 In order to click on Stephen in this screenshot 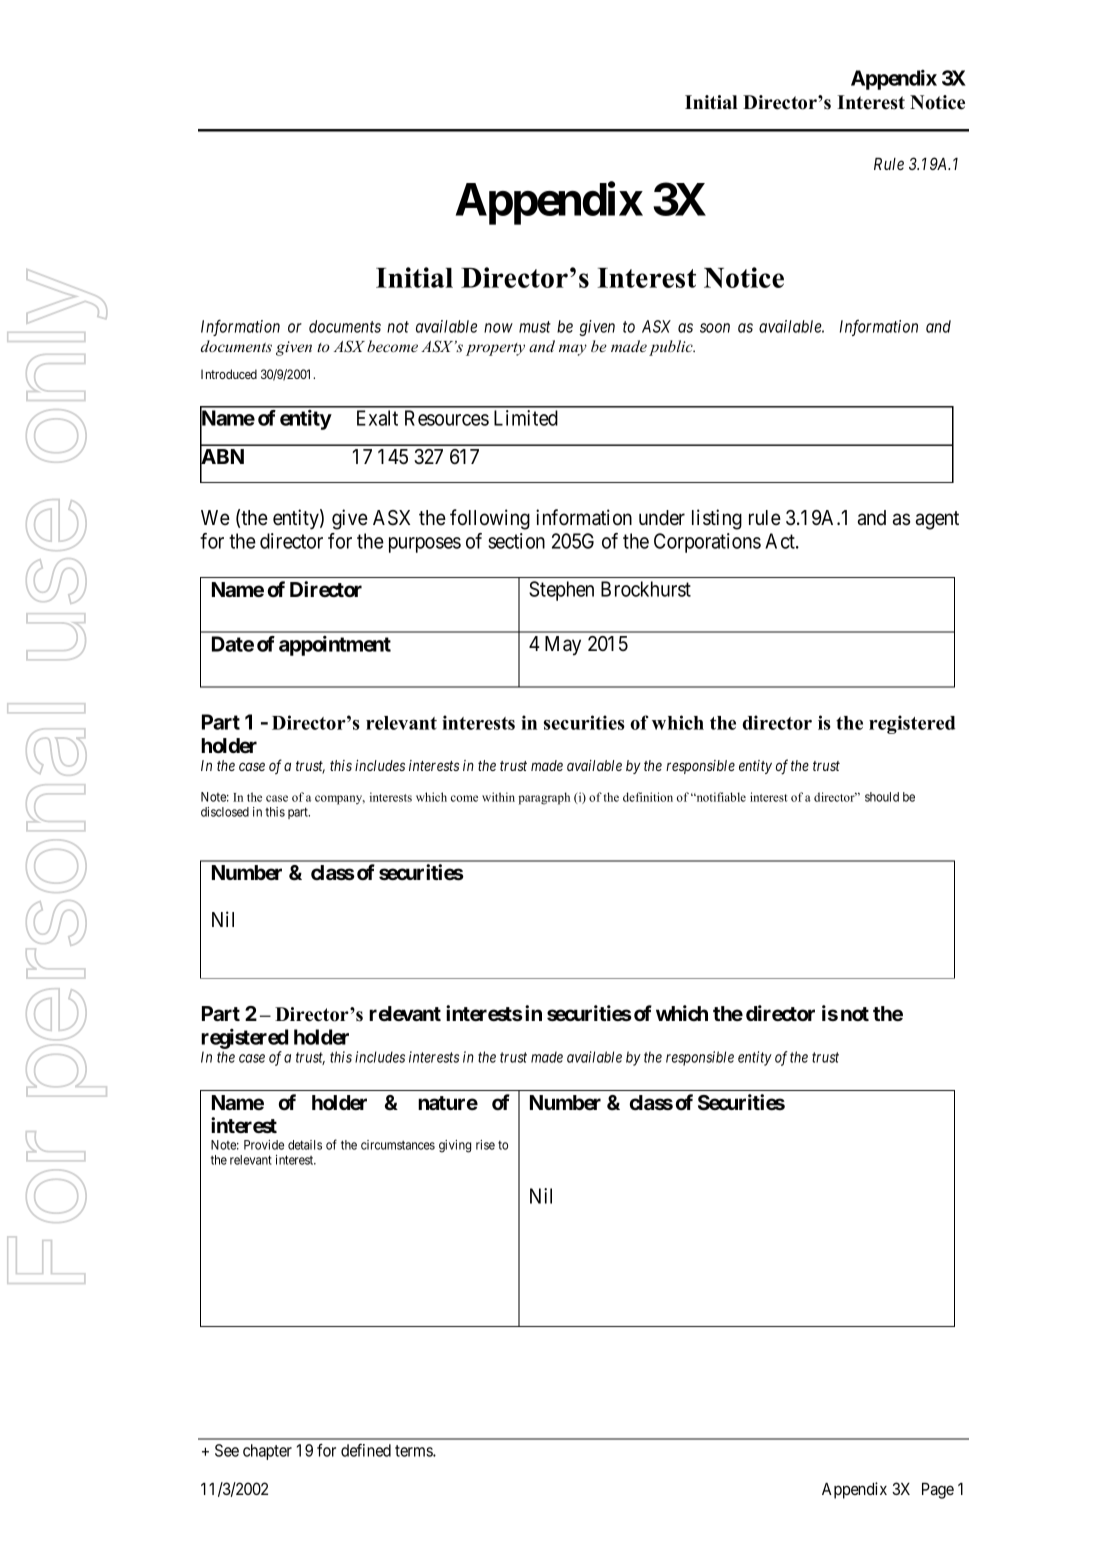, I will do `click(561, 591)`.
